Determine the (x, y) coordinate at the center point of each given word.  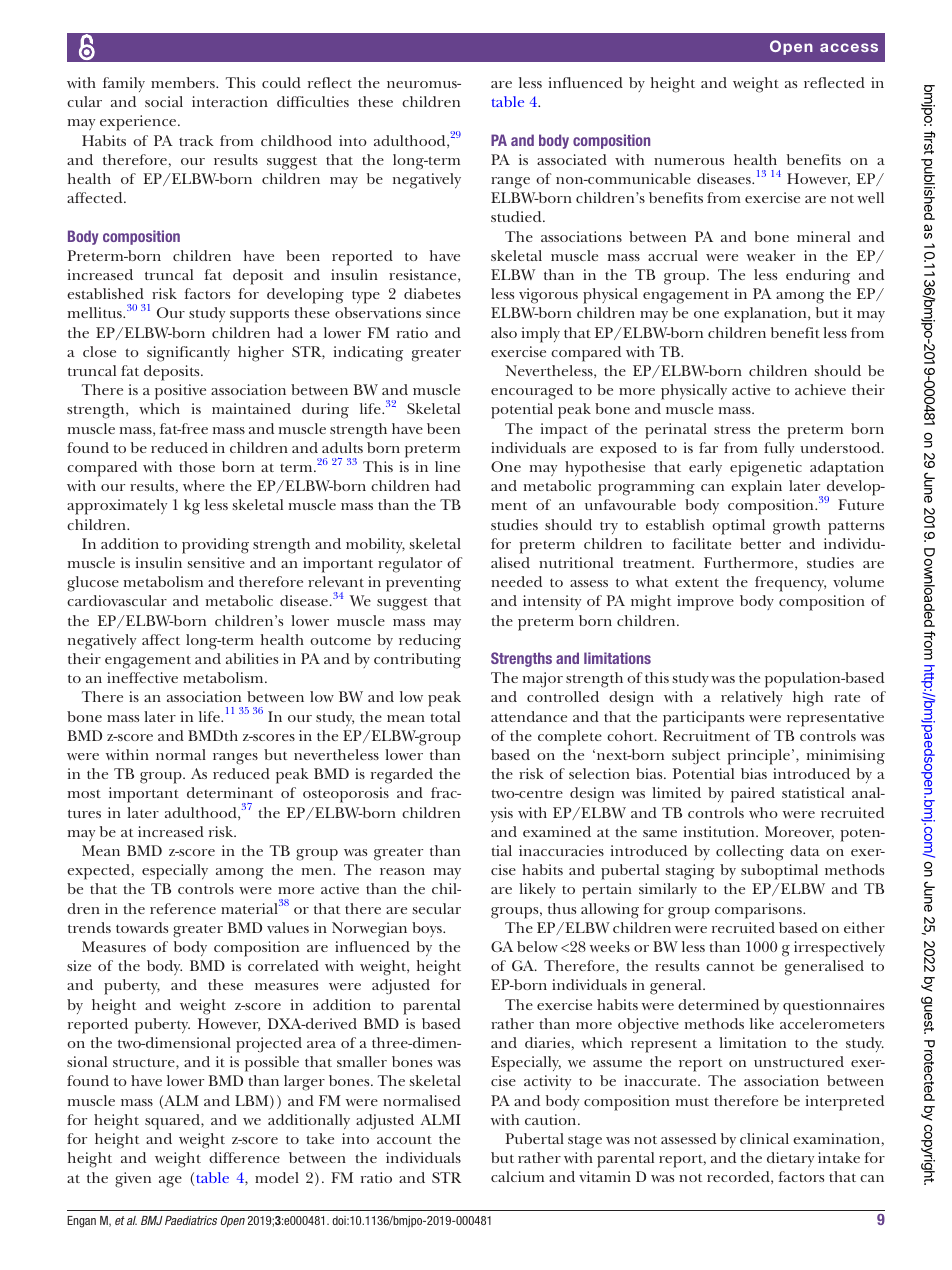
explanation (766, 315)
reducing (430, 642)
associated (572, 159)
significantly (188, 354)
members (184, 82)
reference (183, 908)
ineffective (142, 677)
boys (428, 929)
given (133, 1180)
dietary (790, 1159)
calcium (517, 1176)
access (849, 47)
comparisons (759, 911)
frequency (790, 584)
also (504, 332)
